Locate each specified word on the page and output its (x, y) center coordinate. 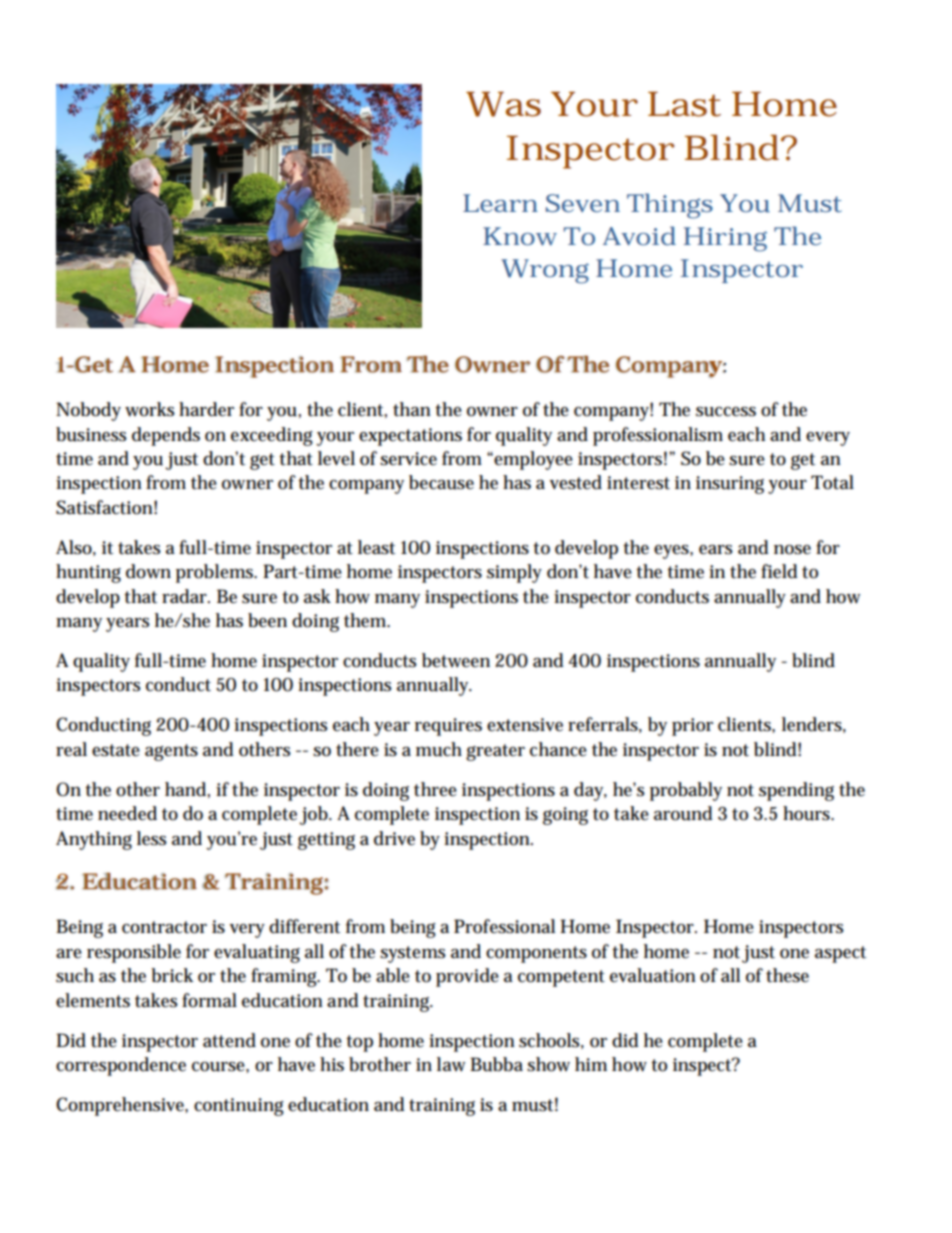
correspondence (121, 1066)
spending (796, 791)
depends (166, 436)
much (439, 749)
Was (503, 104)
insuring (730, 485)
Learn (500, 203)
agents (171, 752)
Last (684, 104)
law (451, 1064)
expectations (410, 437)
